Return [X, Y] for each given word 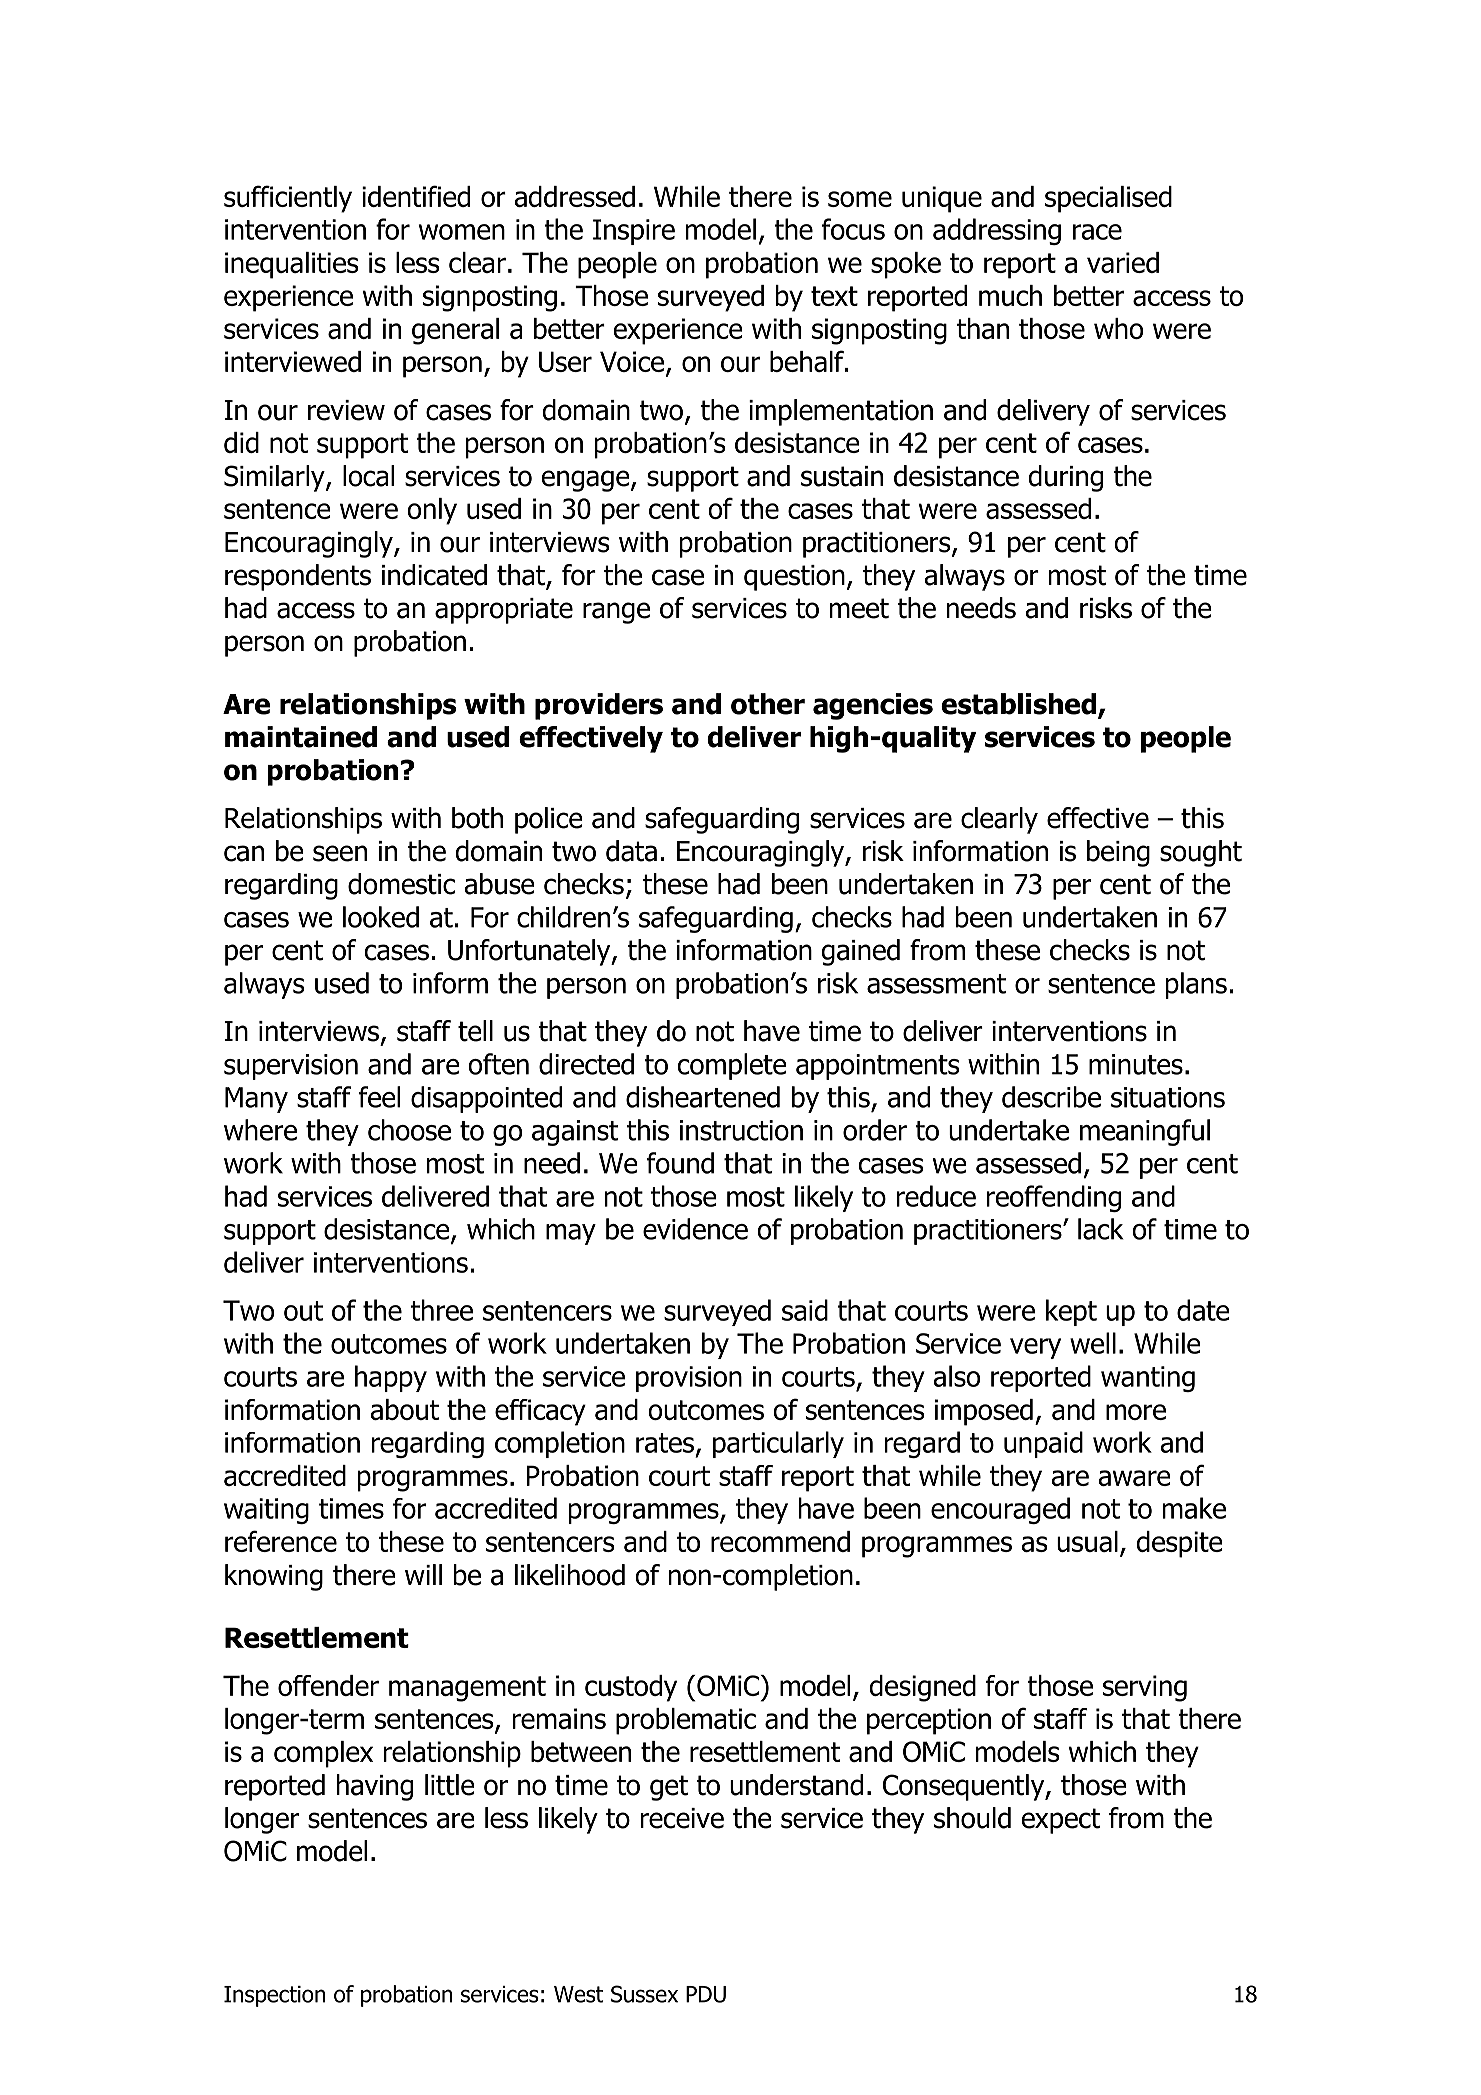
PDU [706, 1994]
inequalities [292, 265]
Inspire [634, 232]
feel [379, 1097]
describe [1051, 1097]
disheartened [703, 1097]
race [1097, 232]
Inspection [274, 1996]
